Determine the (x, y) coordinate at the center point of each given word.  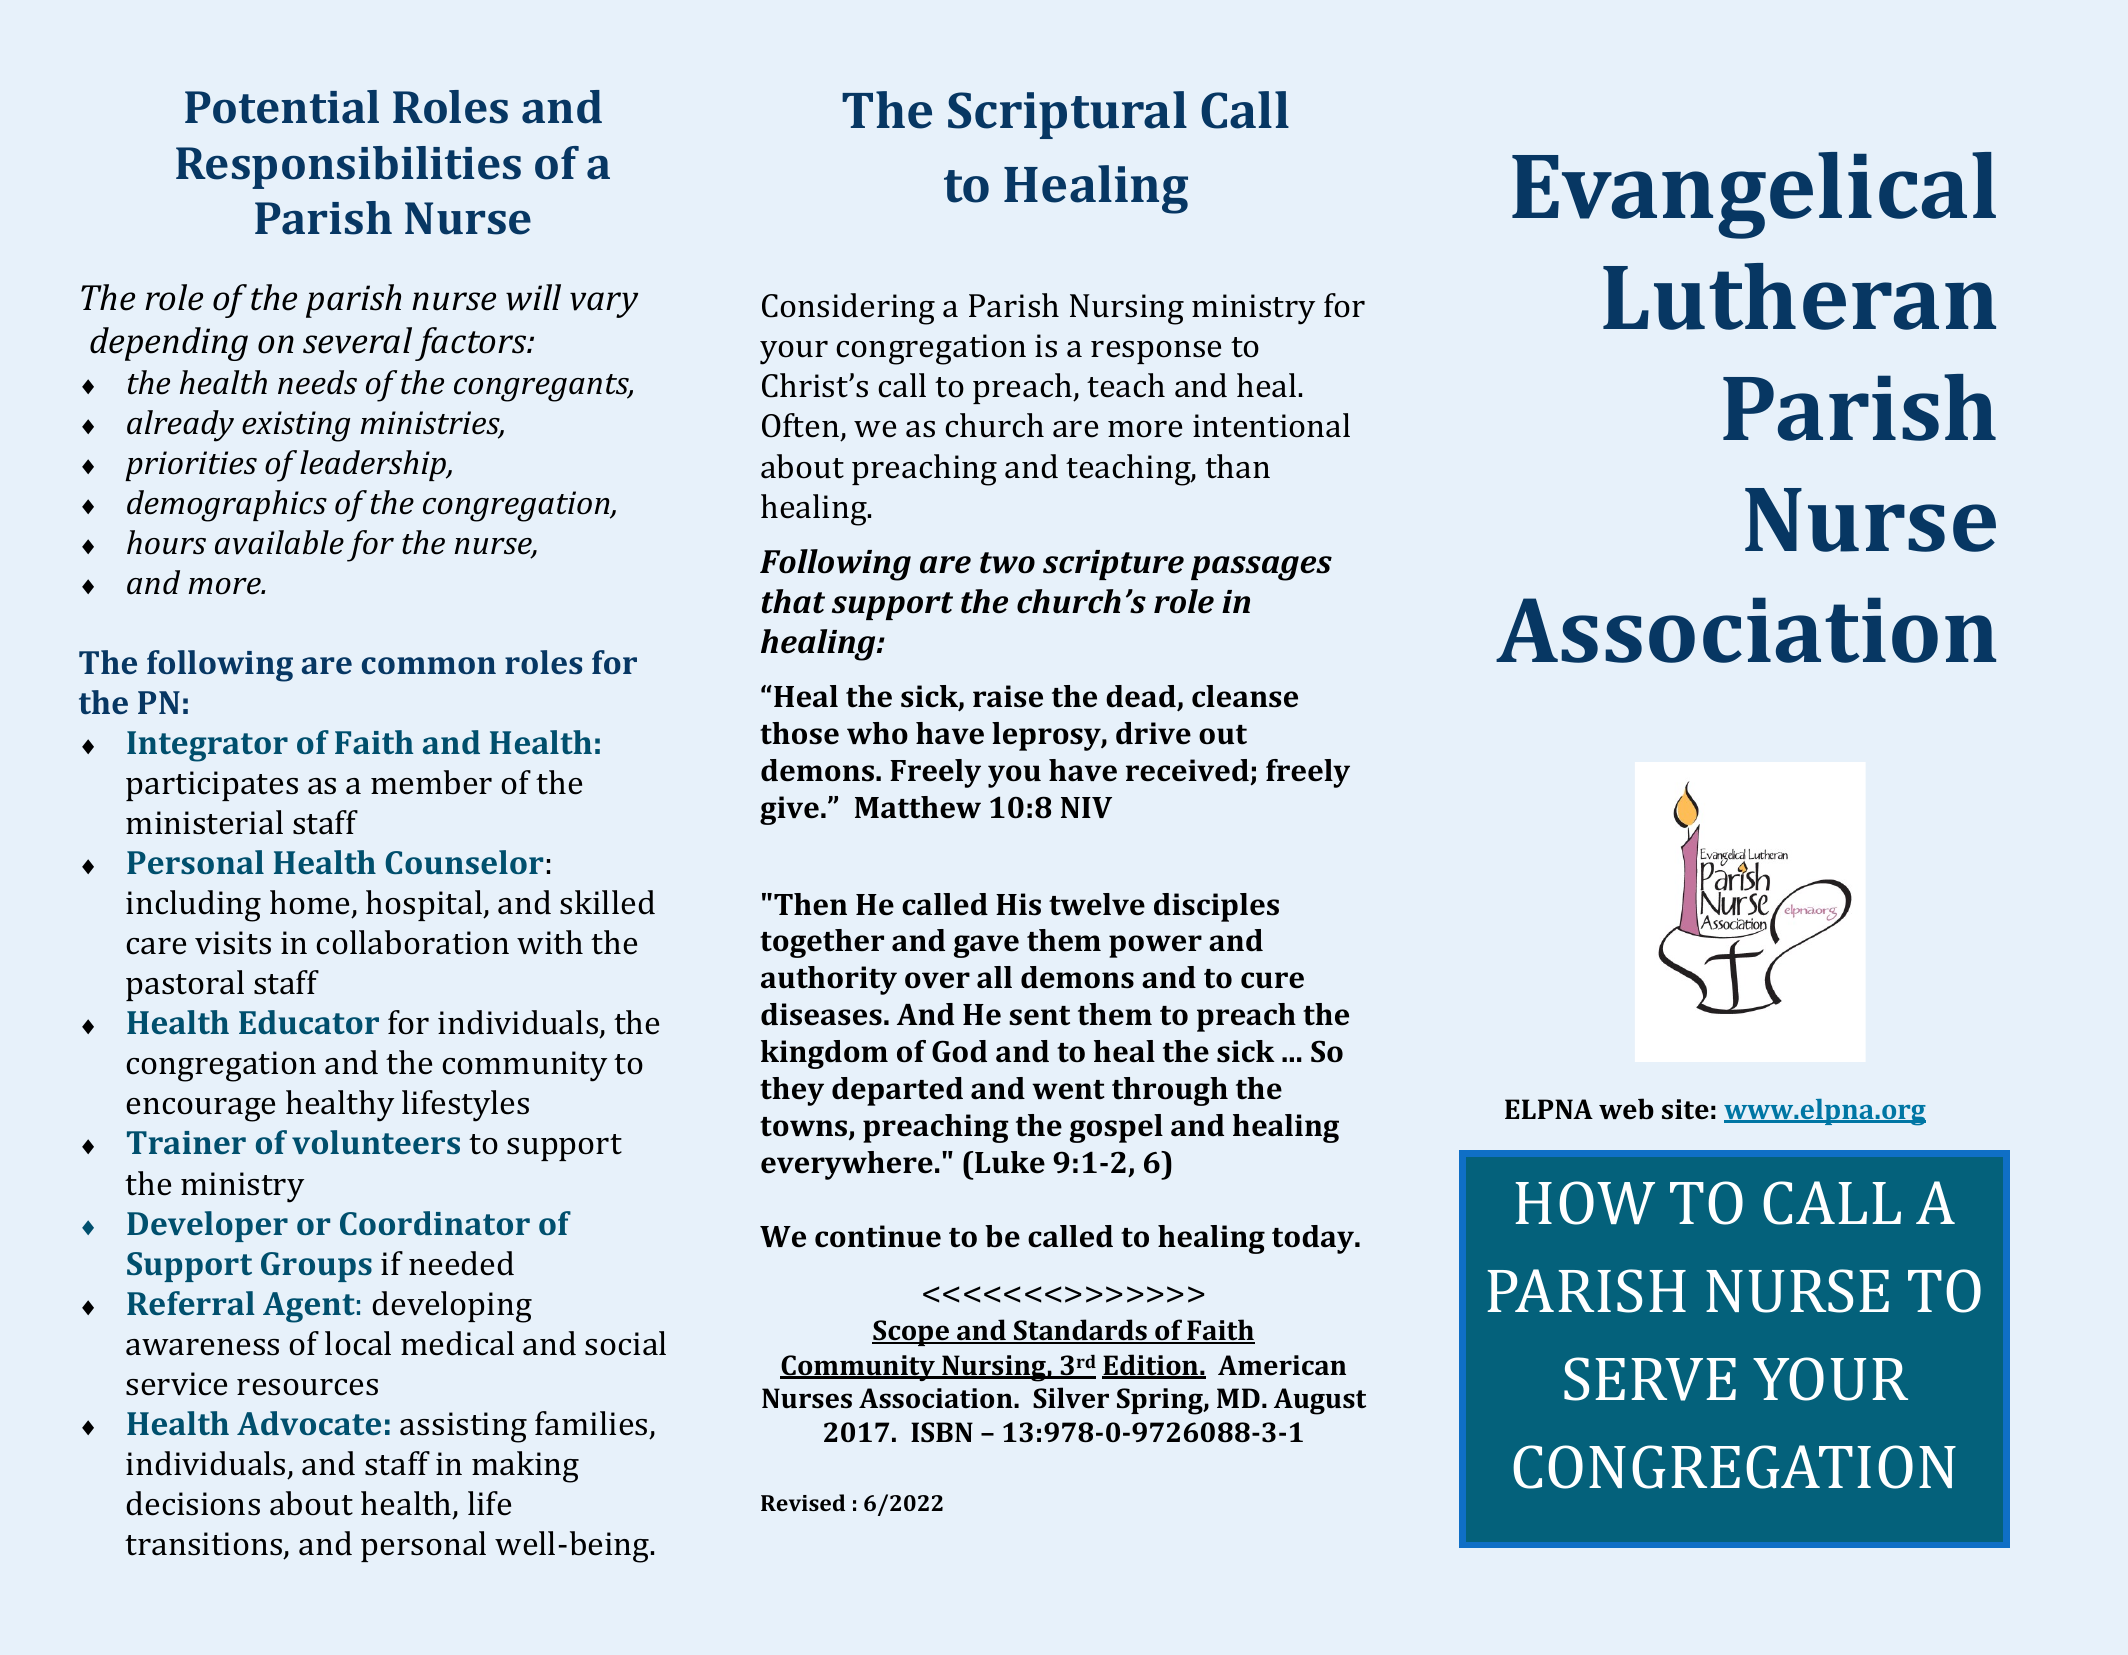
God (959, 1051)
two (1007, 563)
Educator (309, 1022)
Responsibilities (348, 167)
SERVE (1650, 1379)
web (1626, 1109)
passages (1261, 568)
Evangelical (1754, 195)
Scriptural (1067, 115)
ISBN (942, 1432)
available (279, 542)
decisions (193, 1503)
